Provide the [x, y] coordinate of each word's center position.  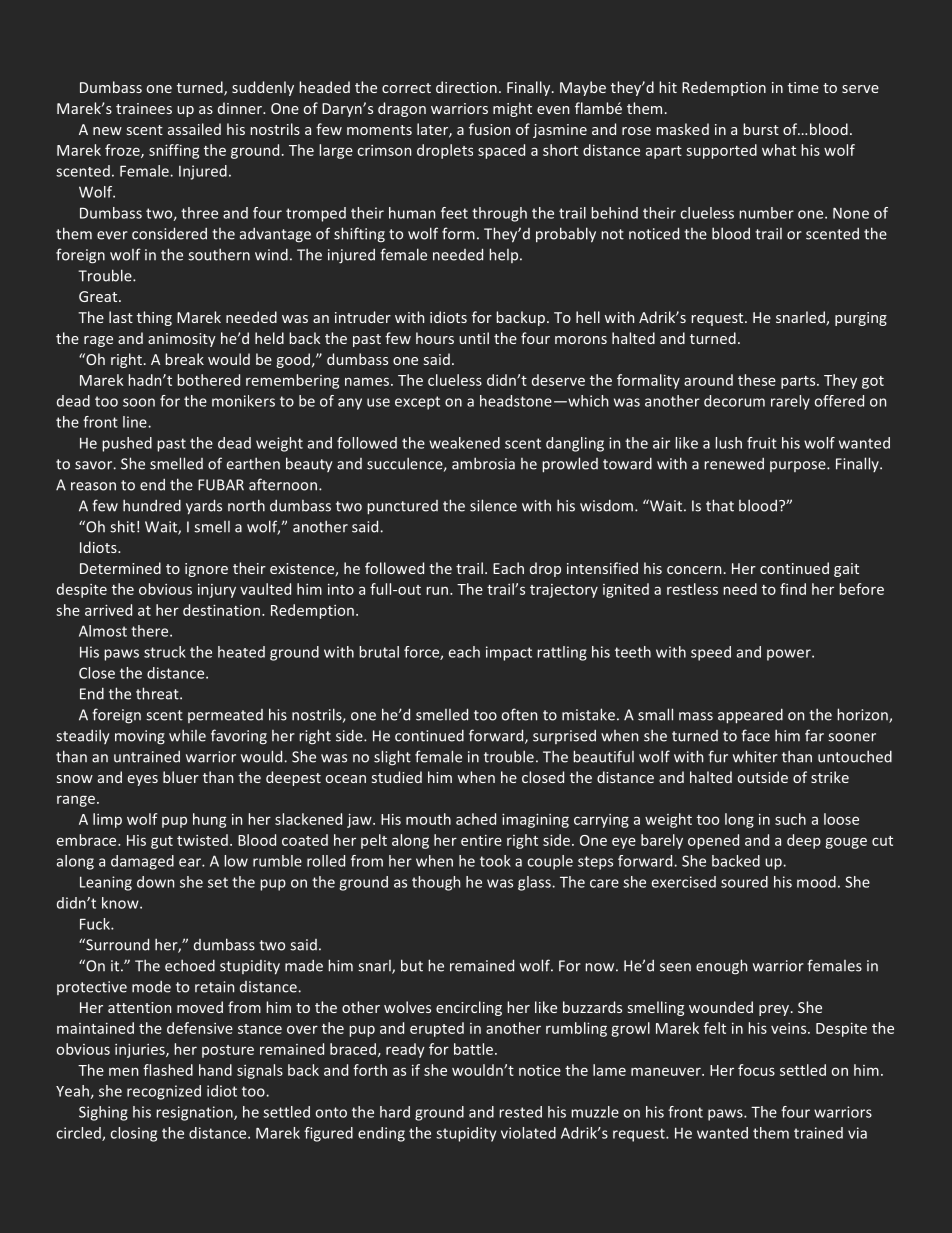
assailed [194, 129]
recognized [164, 1092]
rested [520, 1112]
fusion [489, 129]
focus [756, 1070]
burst [761, 129]
